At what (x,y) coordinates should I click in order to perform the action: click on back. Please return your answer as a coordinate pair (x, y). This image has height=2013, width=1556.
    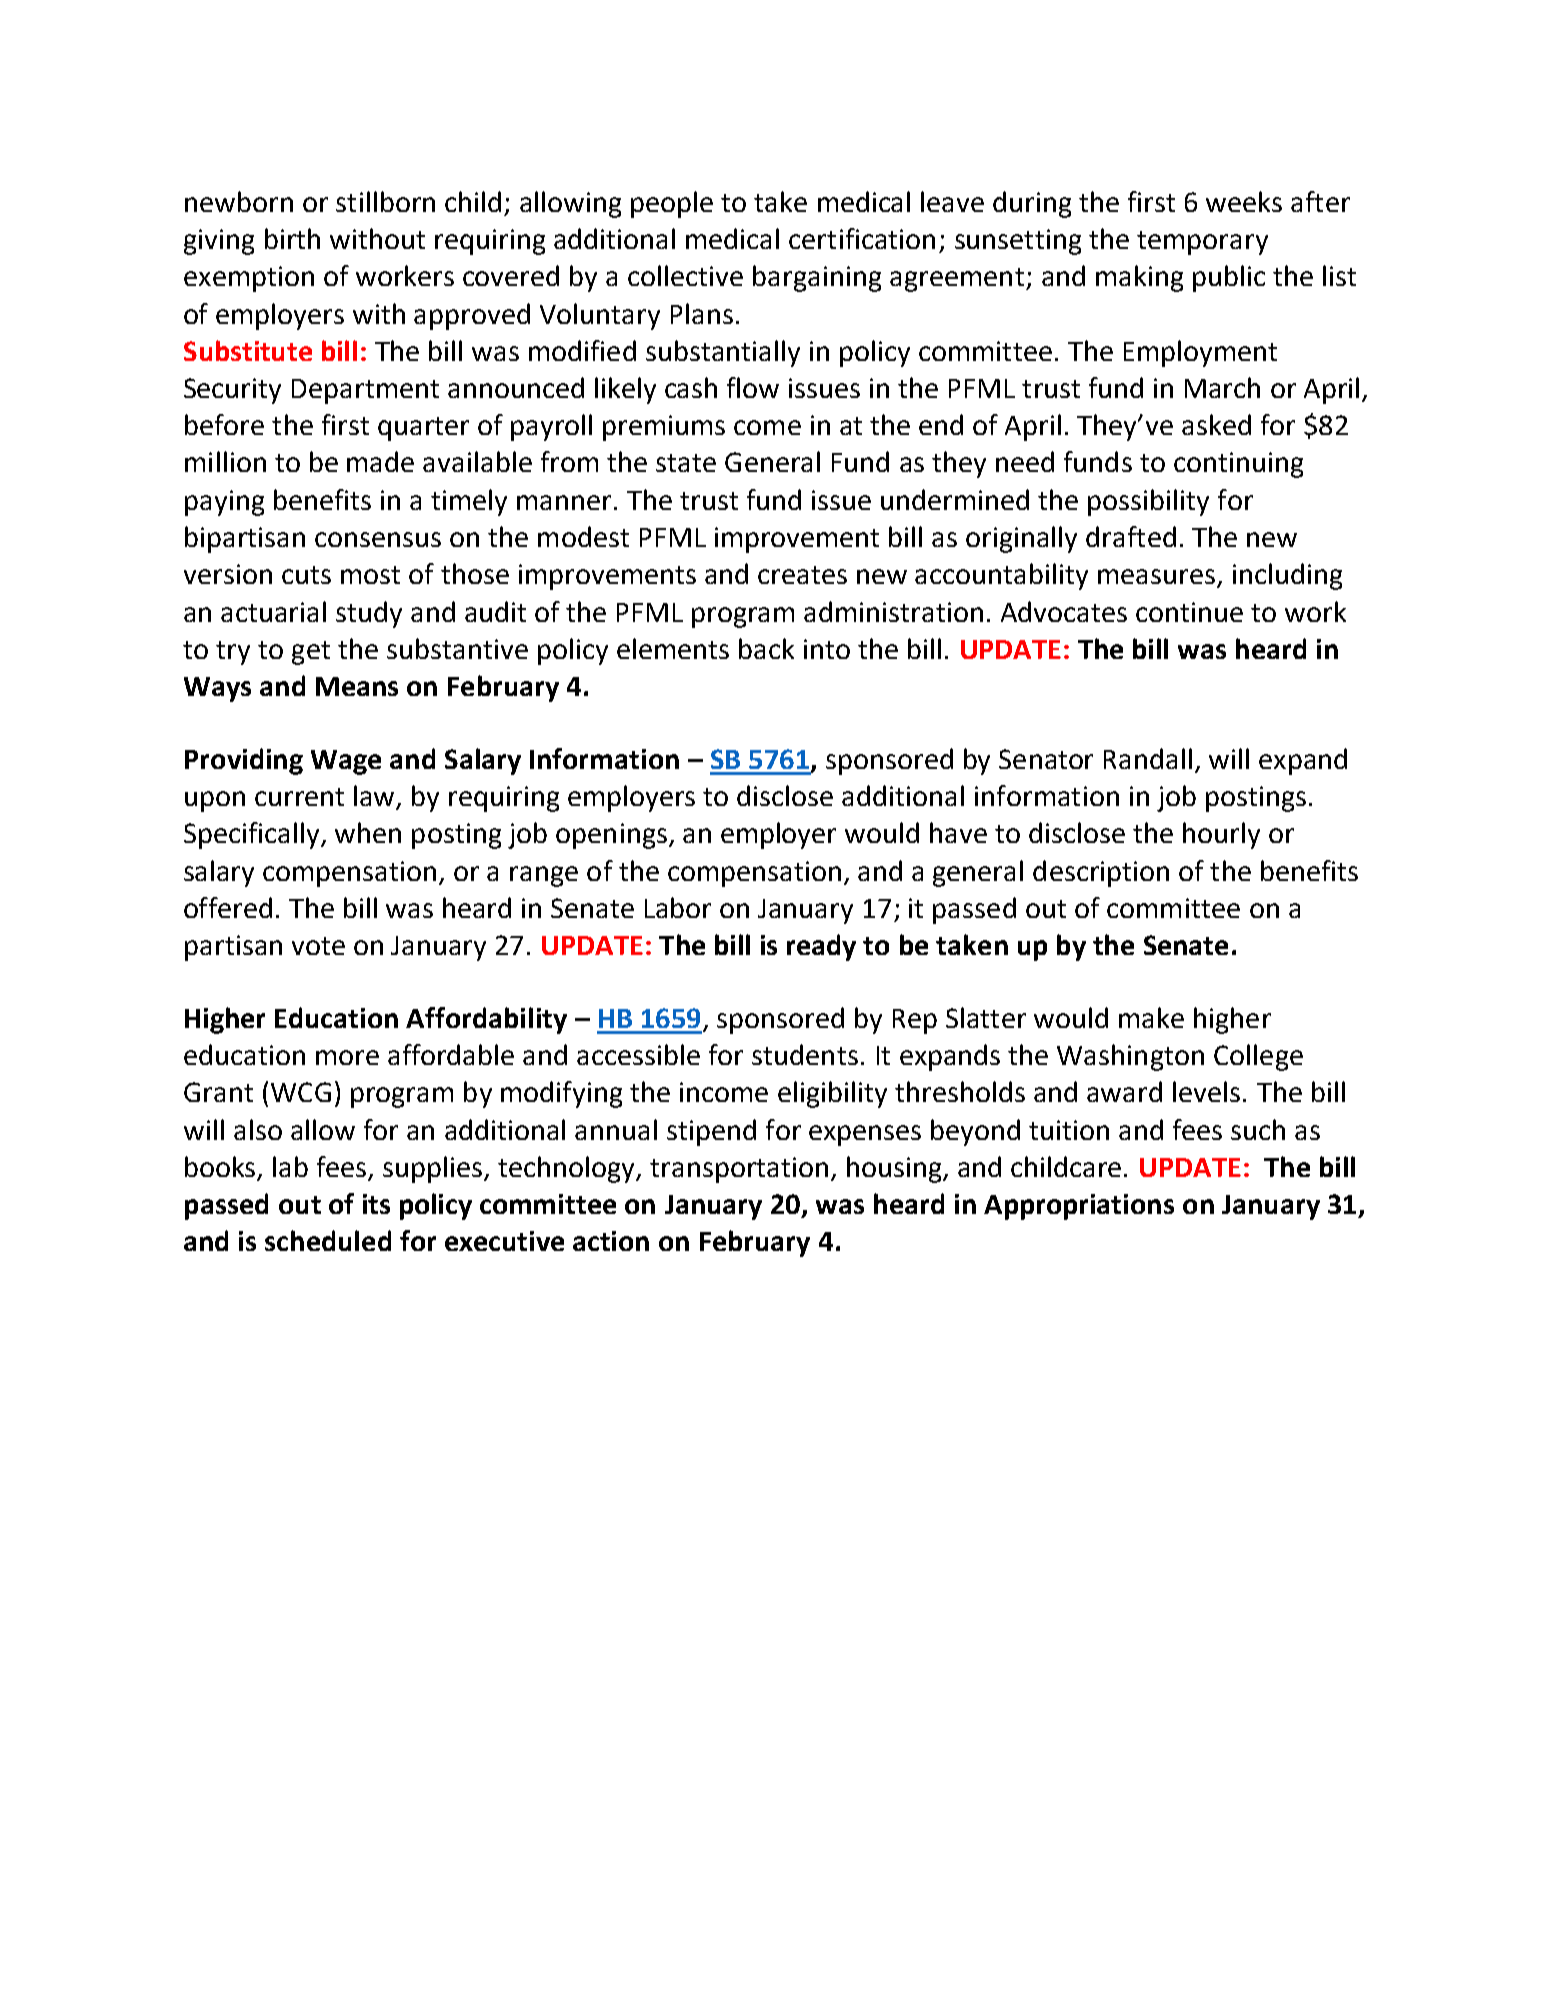
    Looking at the image, I should click on (766, 648).
